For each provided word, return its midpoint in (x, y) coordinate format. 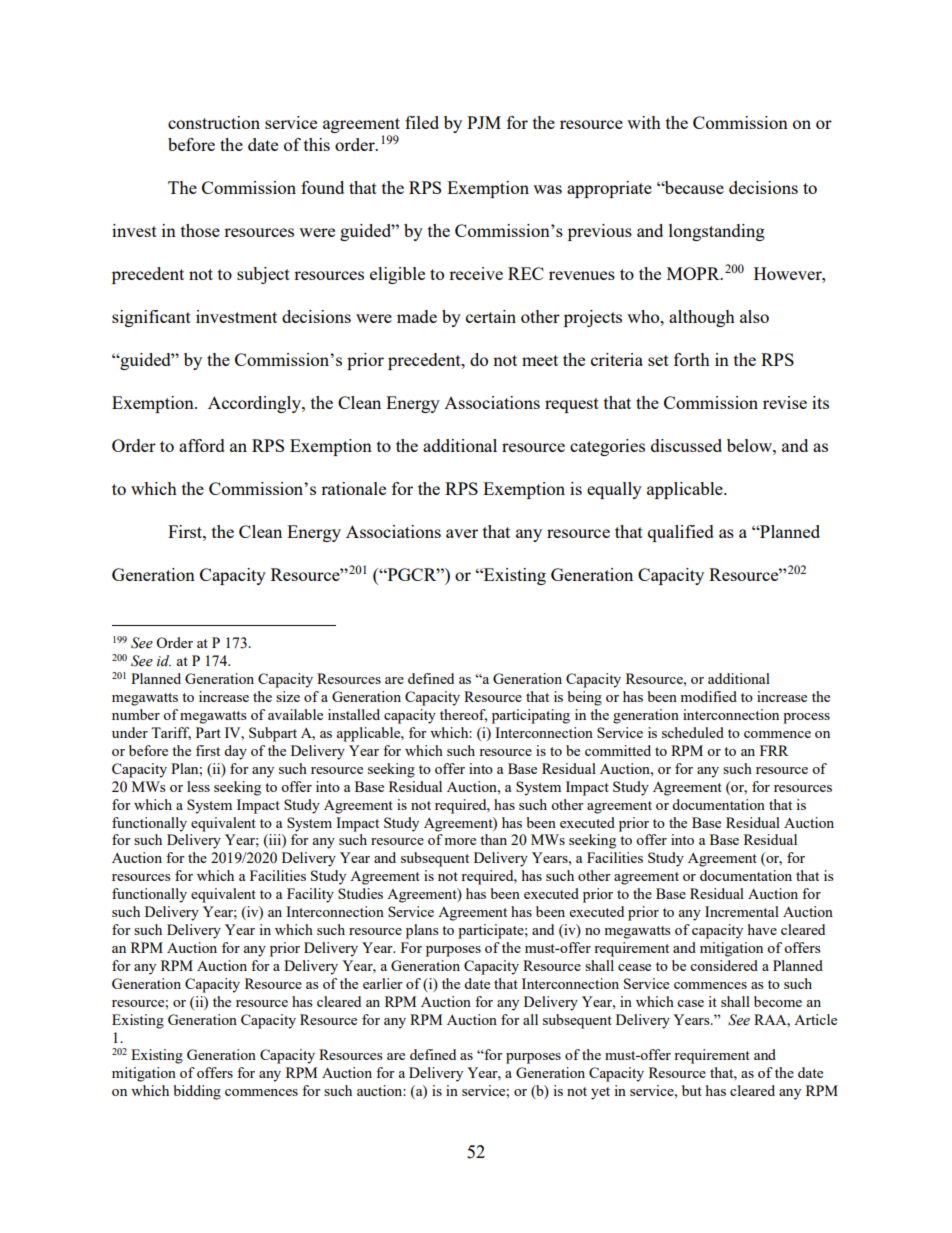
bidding (197, 1092)
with (644, 122)
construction (214, 122)
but (692, 1090)
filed (422, 122)
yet (600, 1093)
